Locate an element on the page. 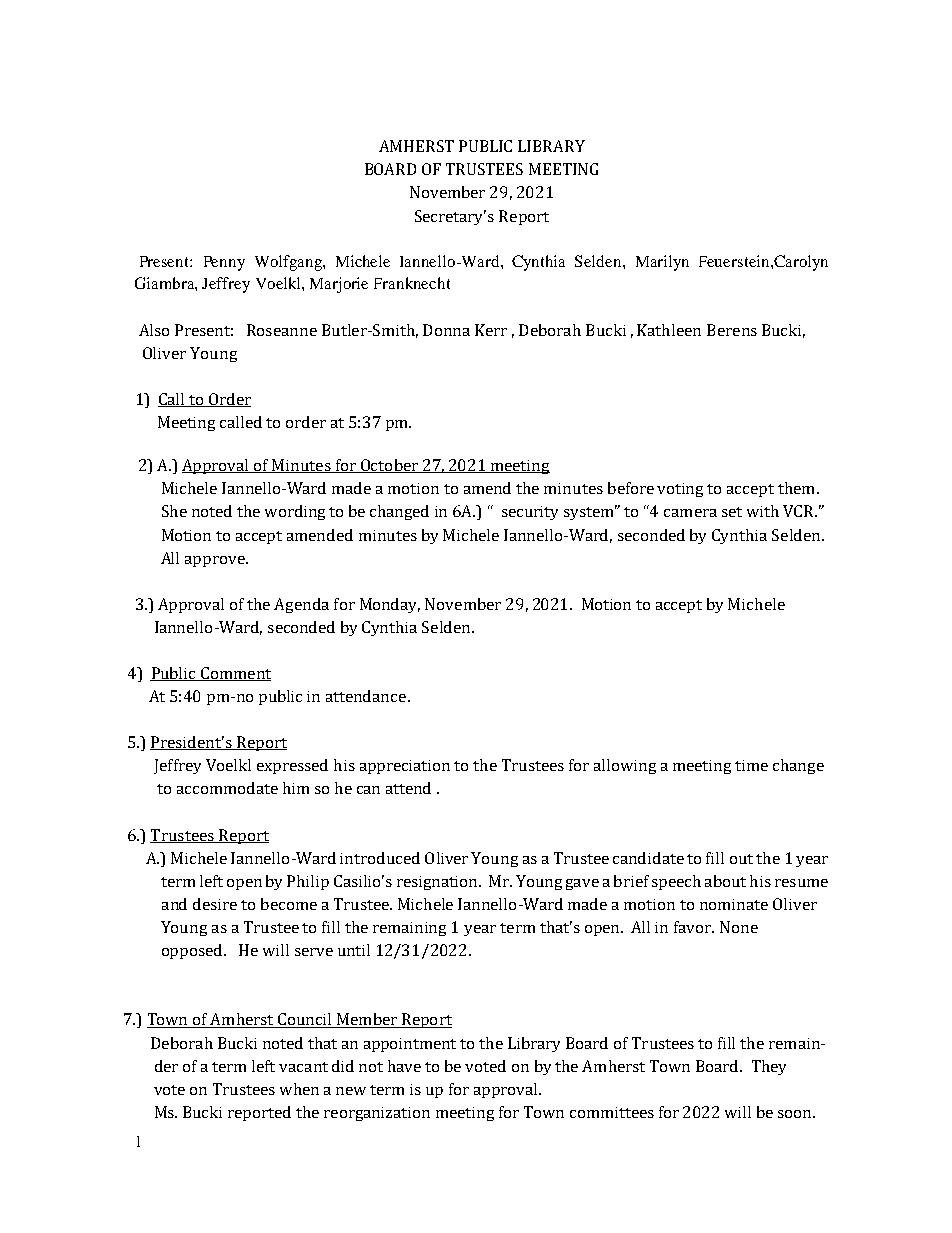  about is located at coordinates (725, 881).
